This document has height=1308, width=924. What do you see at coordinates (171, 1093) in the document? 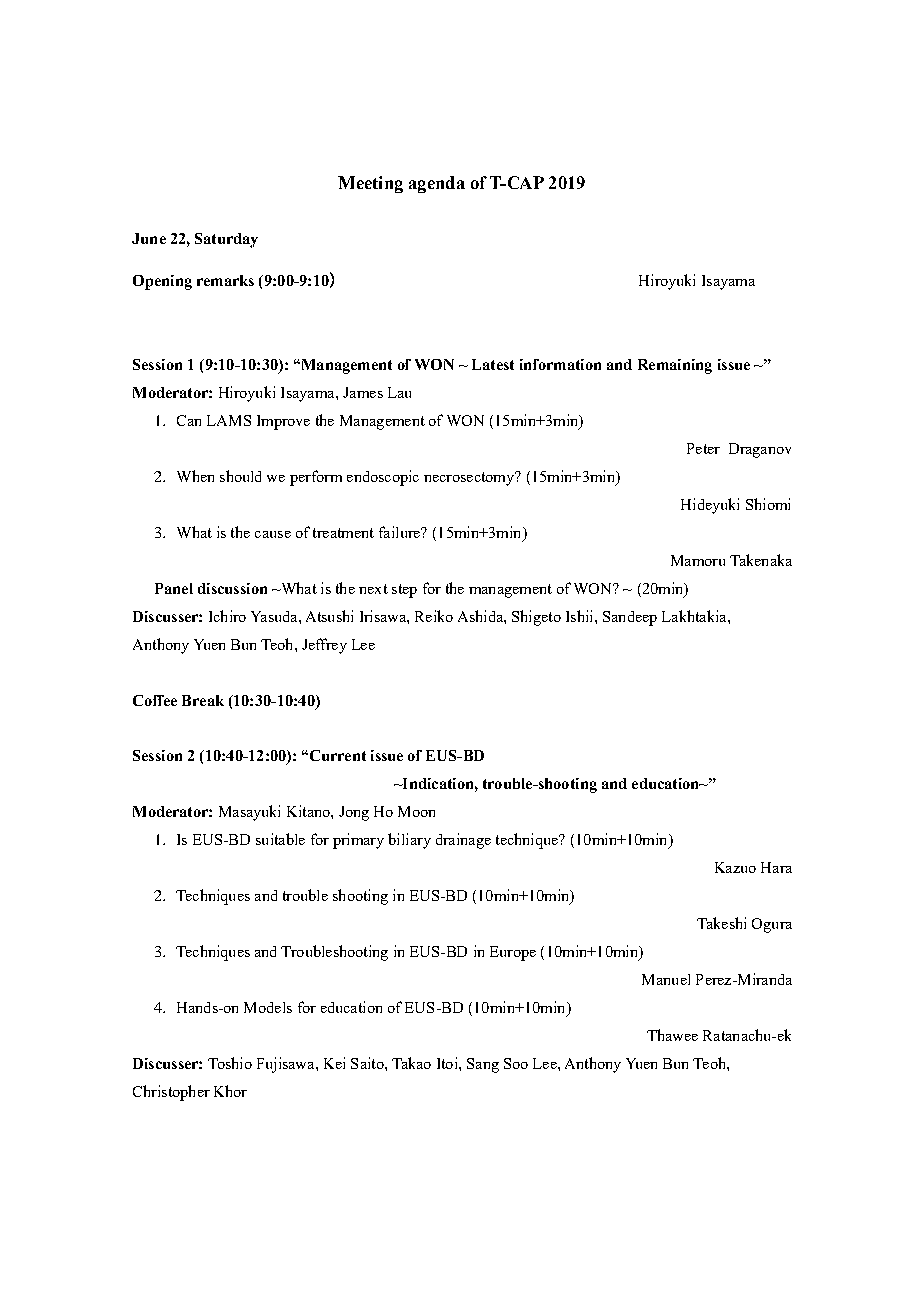
I see `Christopher` at bounding box center [171, 1093].
